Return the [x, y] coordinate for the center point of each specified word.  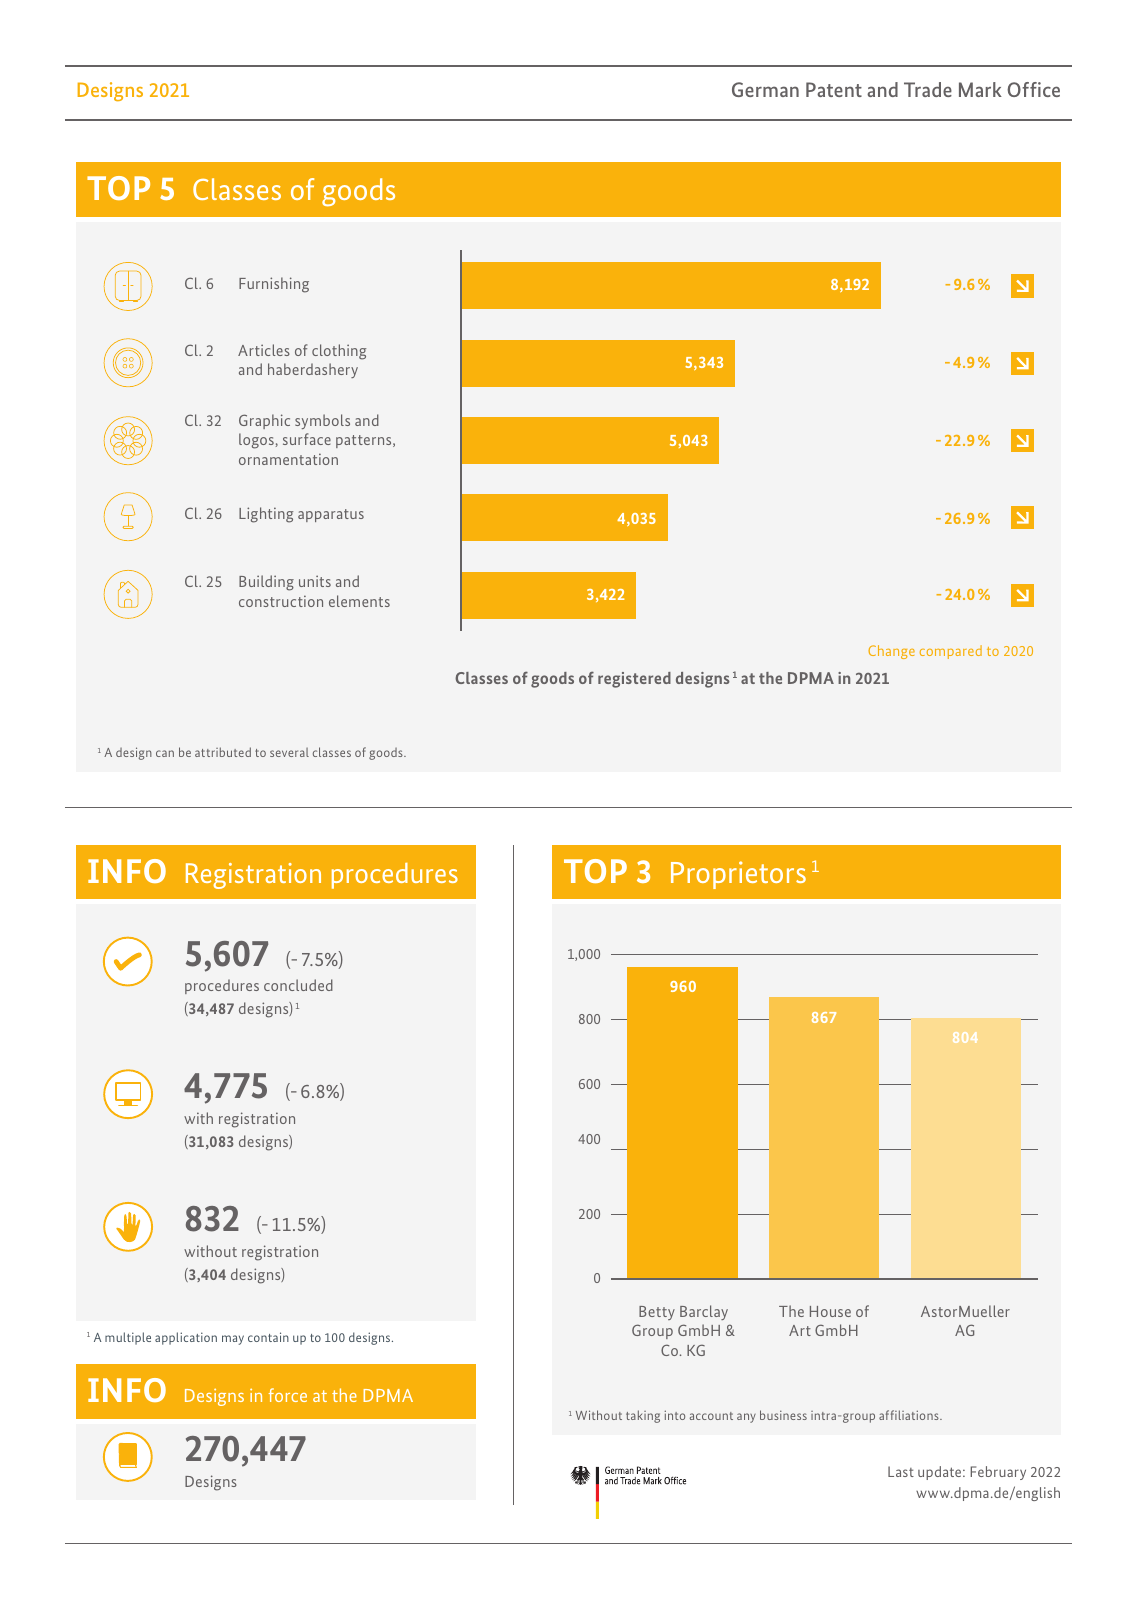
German [765, 89]
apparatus [331, 515]
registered [634, 680]
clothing [339, 352]
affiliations [910, 1415]
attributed [223, 752]
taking [643, 1416]
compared [951, 652]
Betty [657, 1313]
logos [256, 441]
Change [891, 652]
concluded [298, 985]
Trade [928, 89]
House [830, 1311]
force [288, 1395]
